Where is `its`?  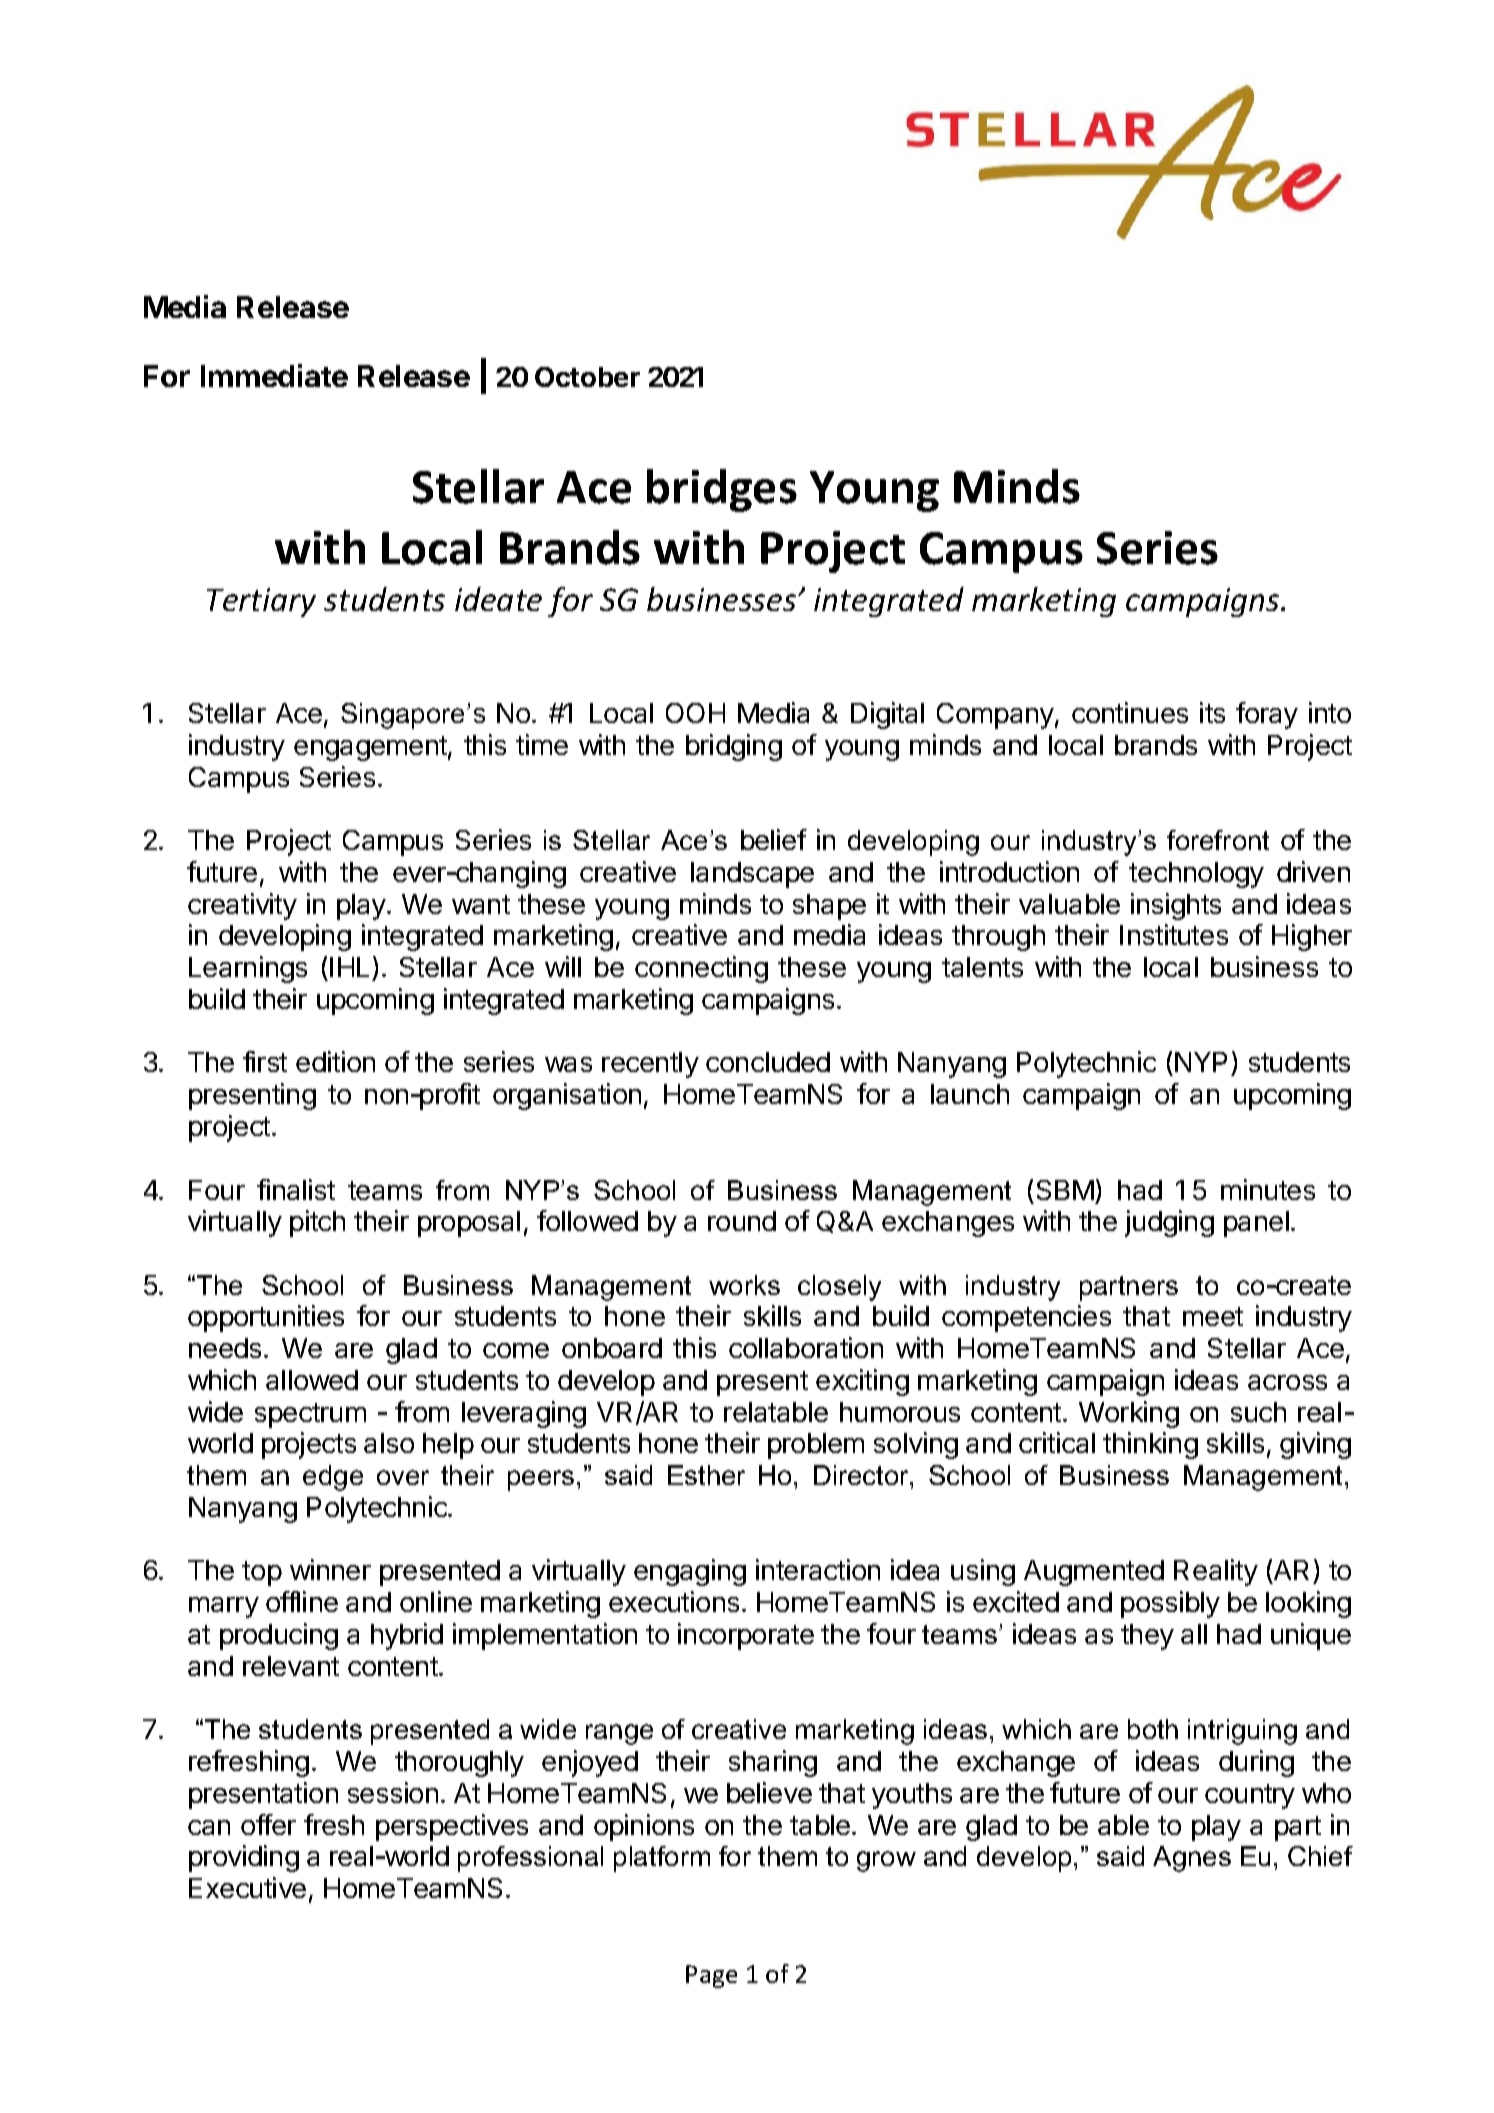 its is located at coordinates (1212, 712).
